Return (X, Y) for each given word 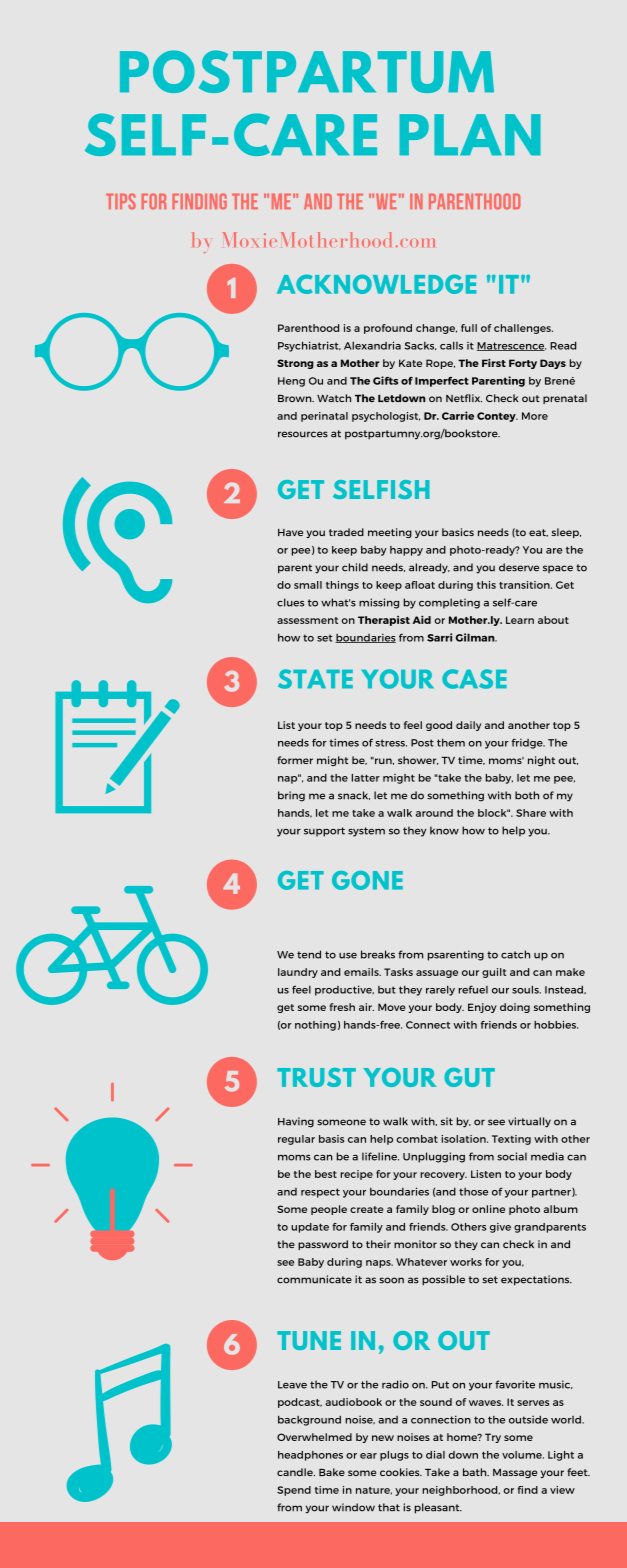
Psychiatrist (309, 346)
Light (561, 1456)
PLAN (470, 134)
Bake (332, 1472)
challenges (523, 329)
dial (435, 1455)
